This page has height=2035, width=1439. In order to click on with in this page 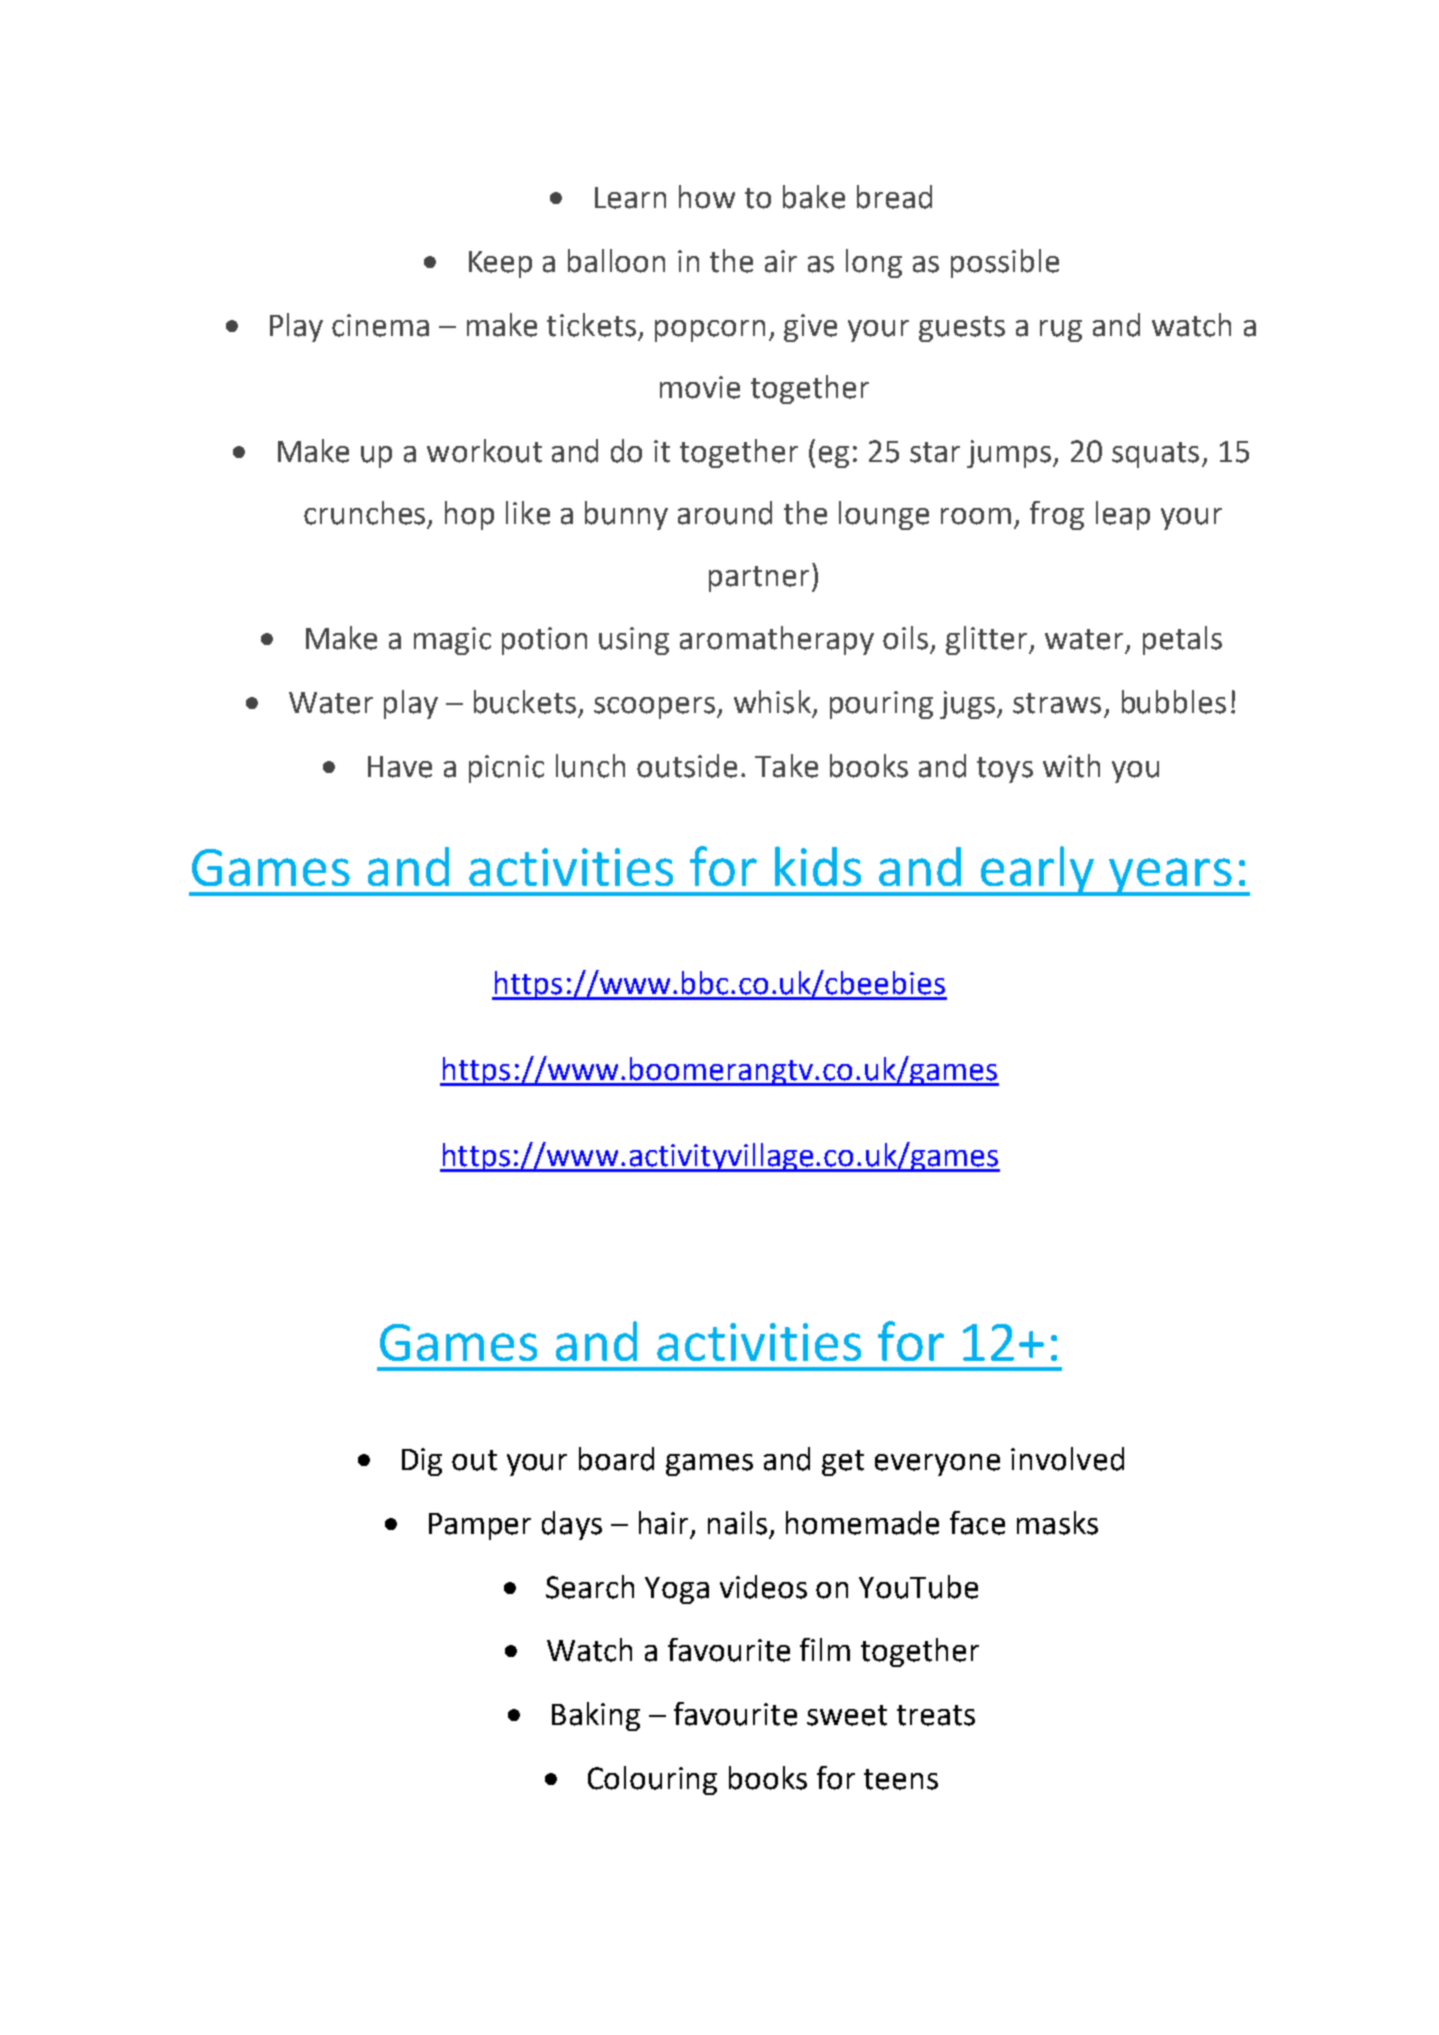, I will do `click(1071, 766)`.
